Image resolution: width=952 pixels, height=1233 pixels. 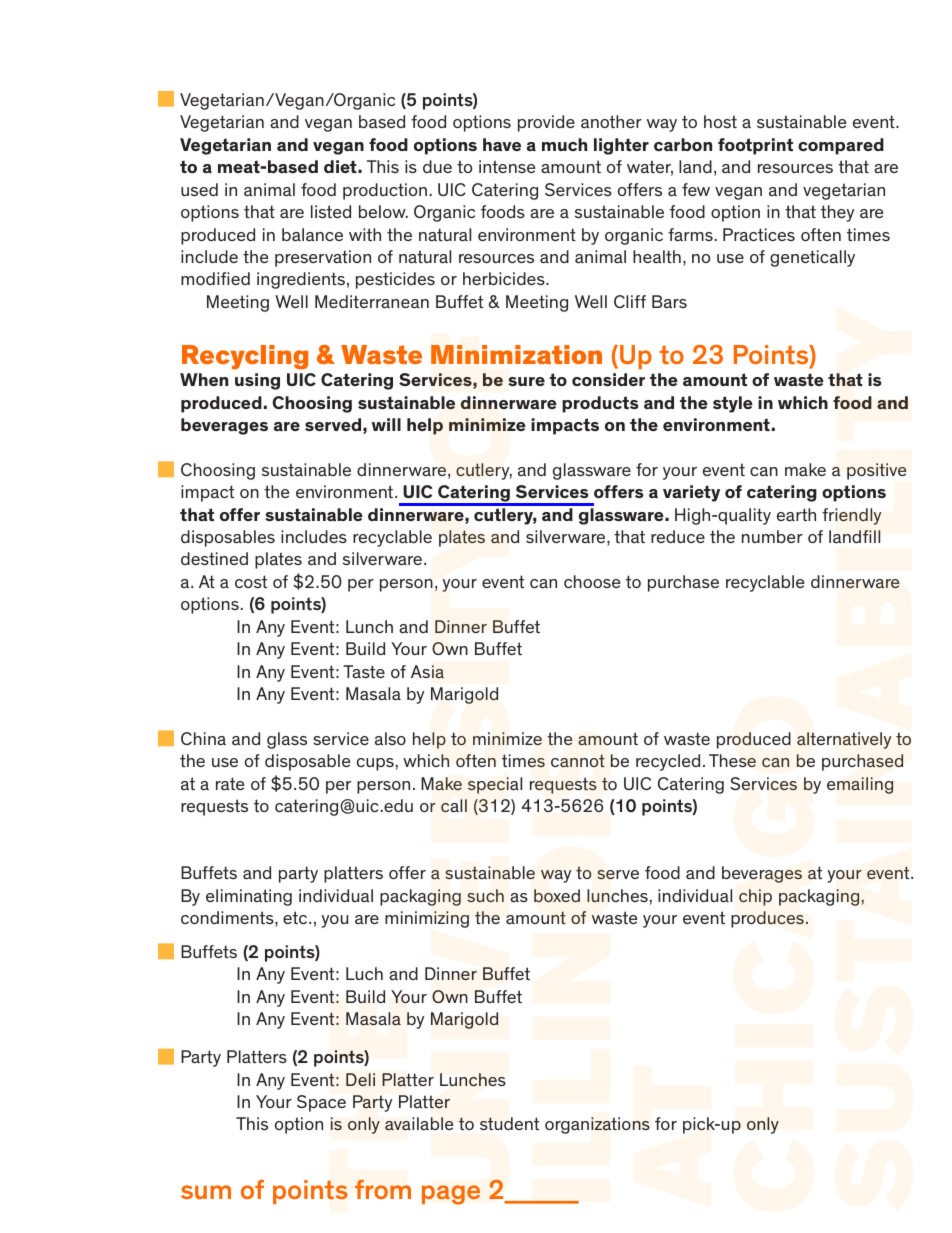 I want to click on much, so click(x=564, y=144).
